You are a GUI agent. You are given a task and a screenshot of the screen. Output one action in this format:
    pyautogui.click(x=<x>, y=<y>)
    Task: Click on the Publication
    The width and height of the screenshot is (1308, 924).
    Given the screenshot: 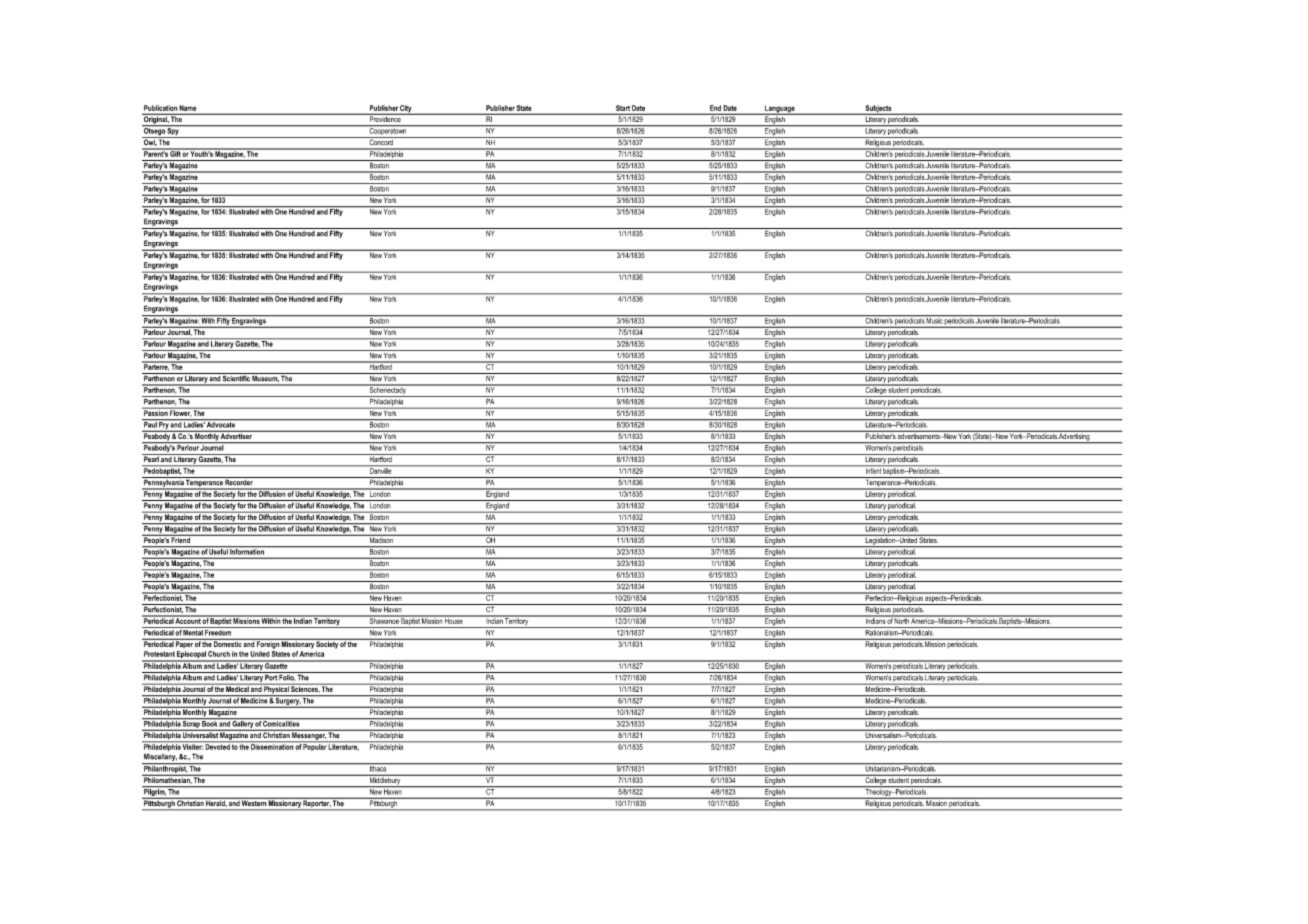 What is the action you would take?
    pyautogui.click(x=160, y=108)
